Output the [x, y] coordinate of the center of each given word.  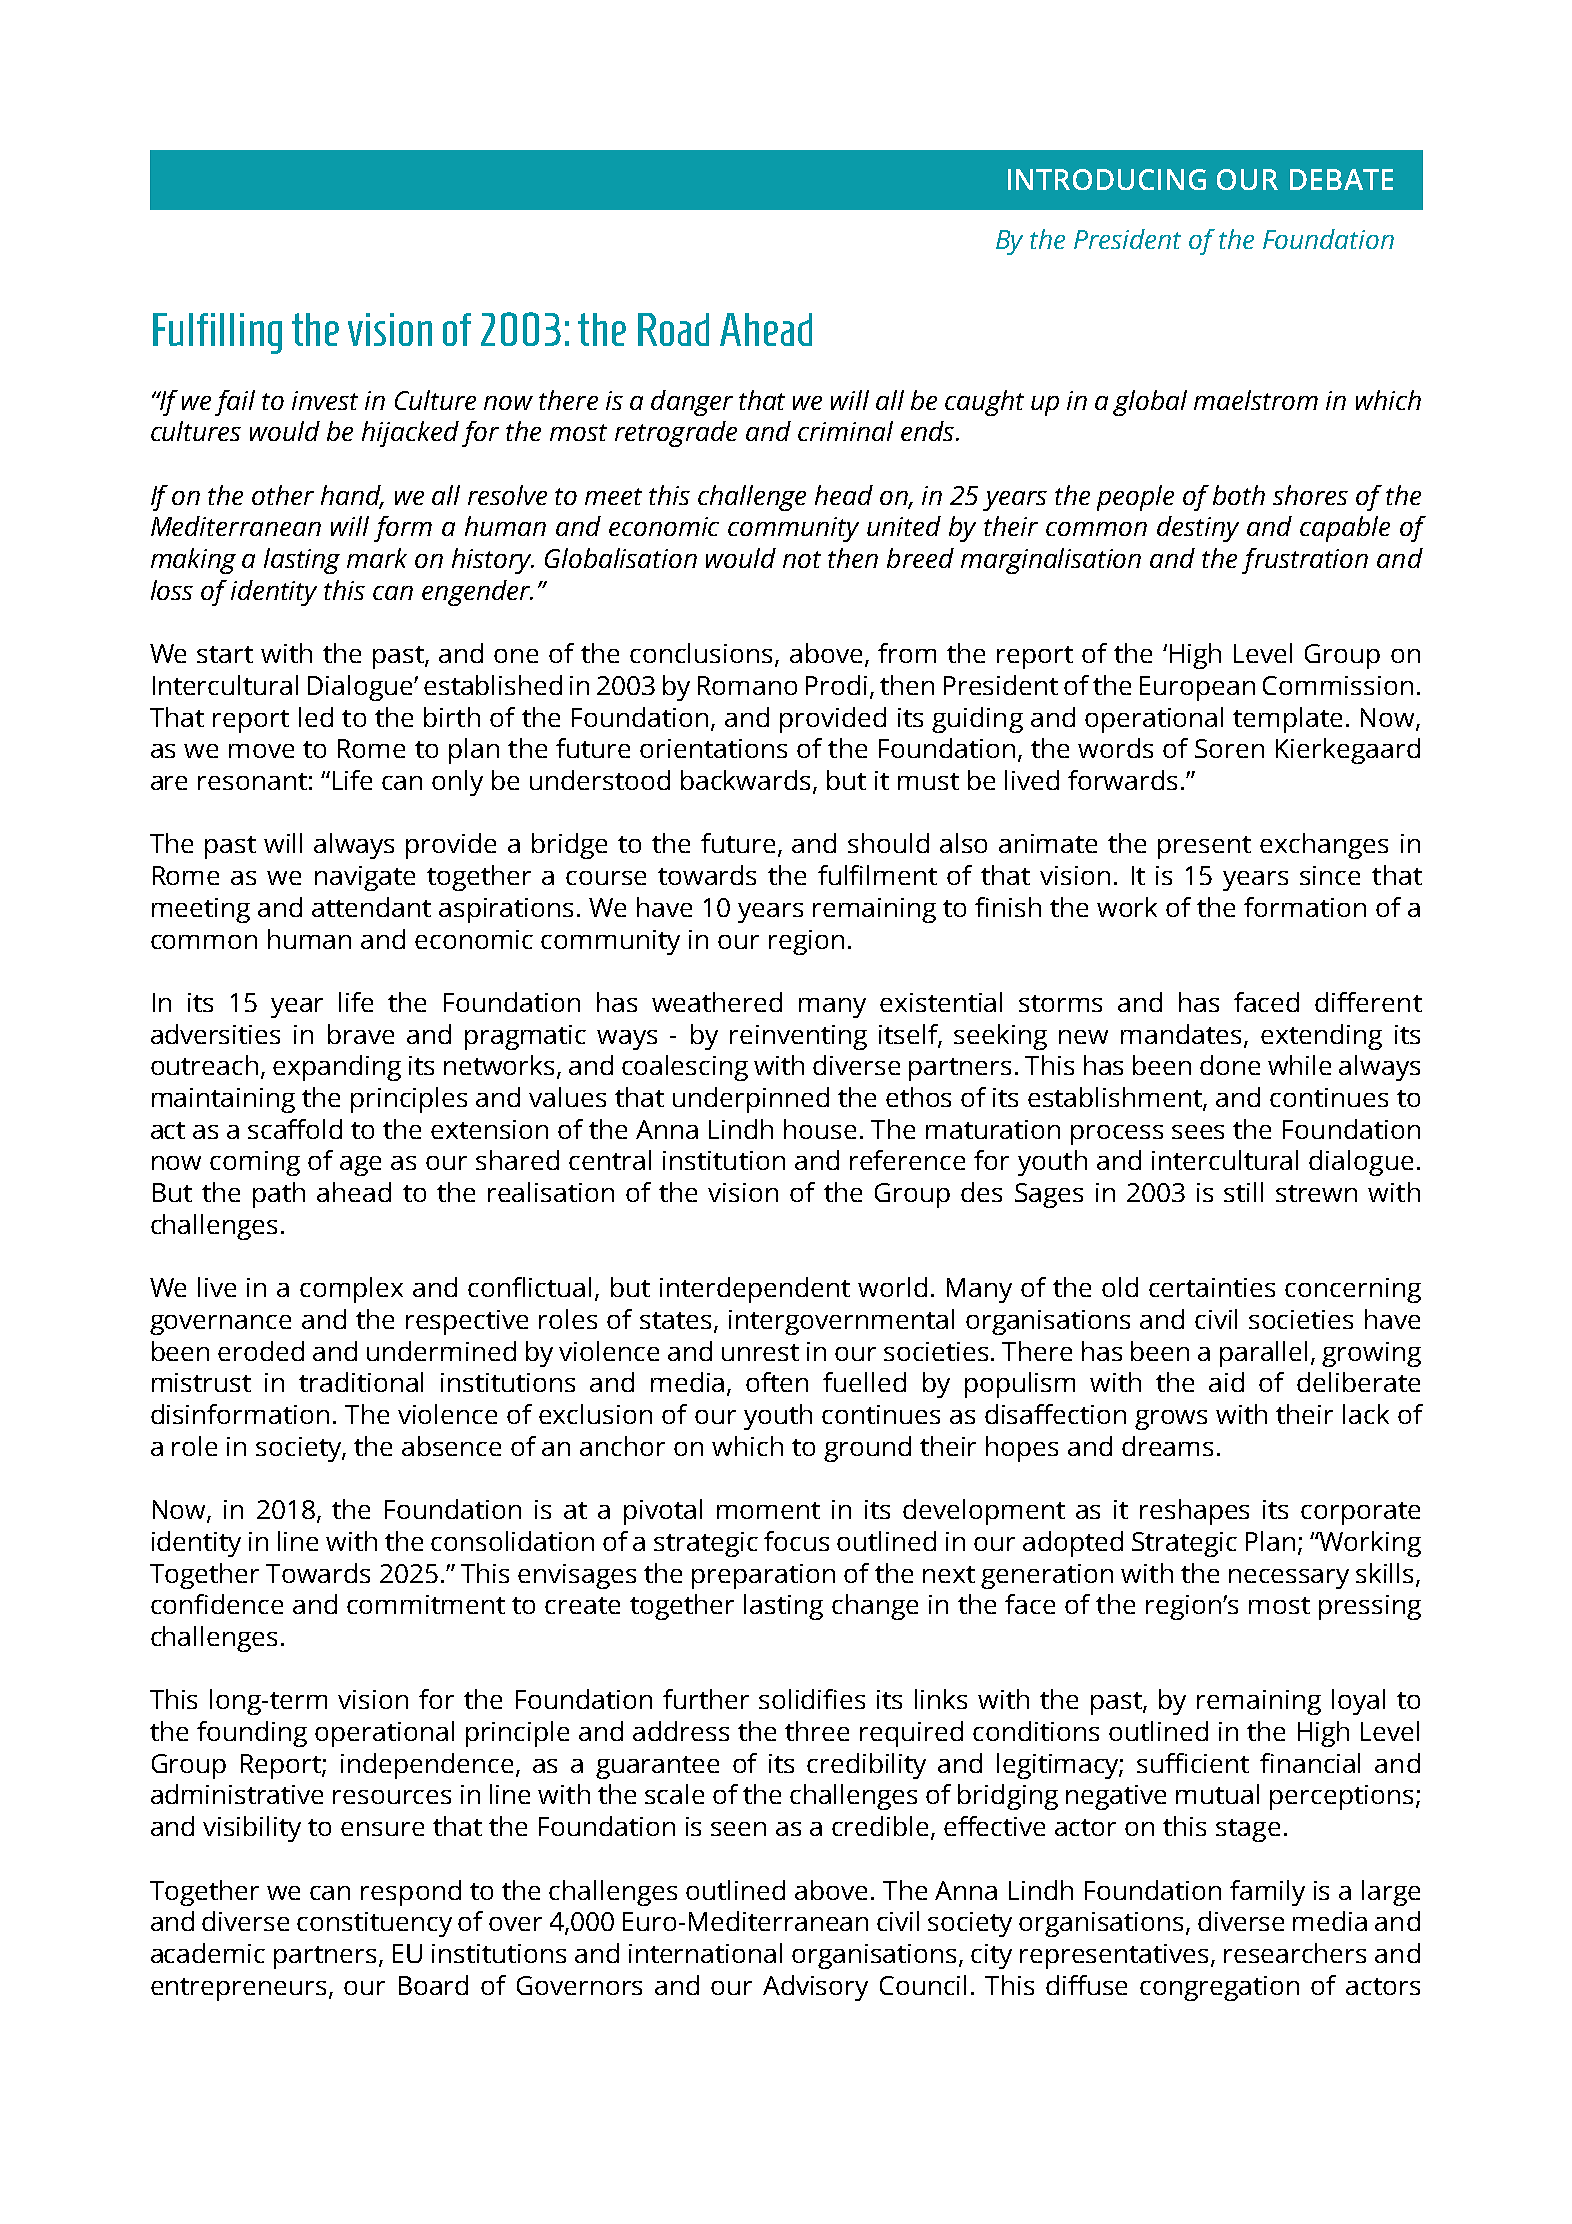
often [777, 1382]
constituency [374, 1924]
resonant [252, 781]
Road [673, 329]
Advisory [815, 1988]
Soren [1229, 748]
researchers [1295, 1953]
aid [1226, 1382]
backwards [745, 780]
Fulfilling [217, 333]
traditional [361, 1382]
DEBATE [1341, 179]
